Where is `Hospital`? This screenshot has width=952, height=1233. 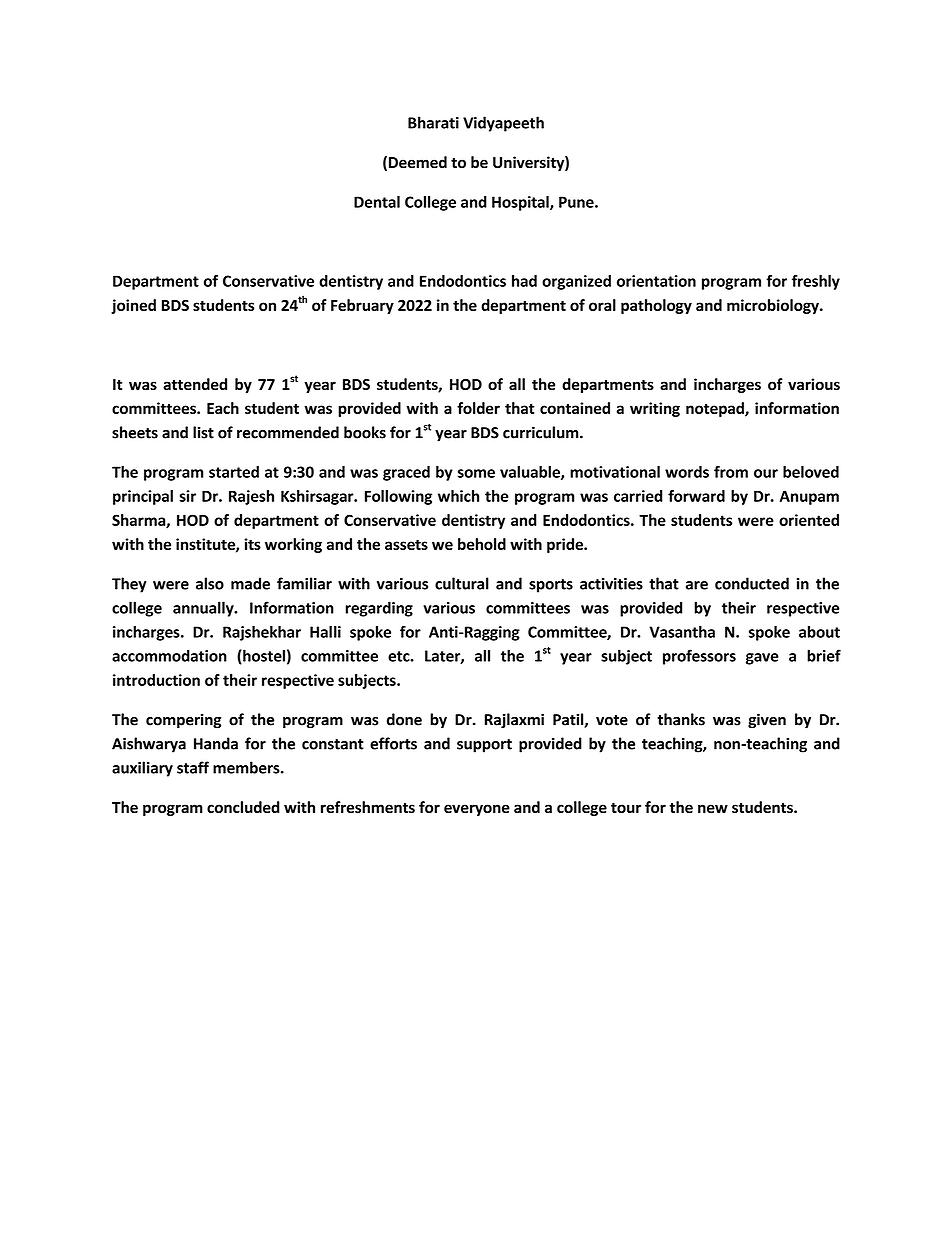 Hospital is located at coordinates (521, 203).
